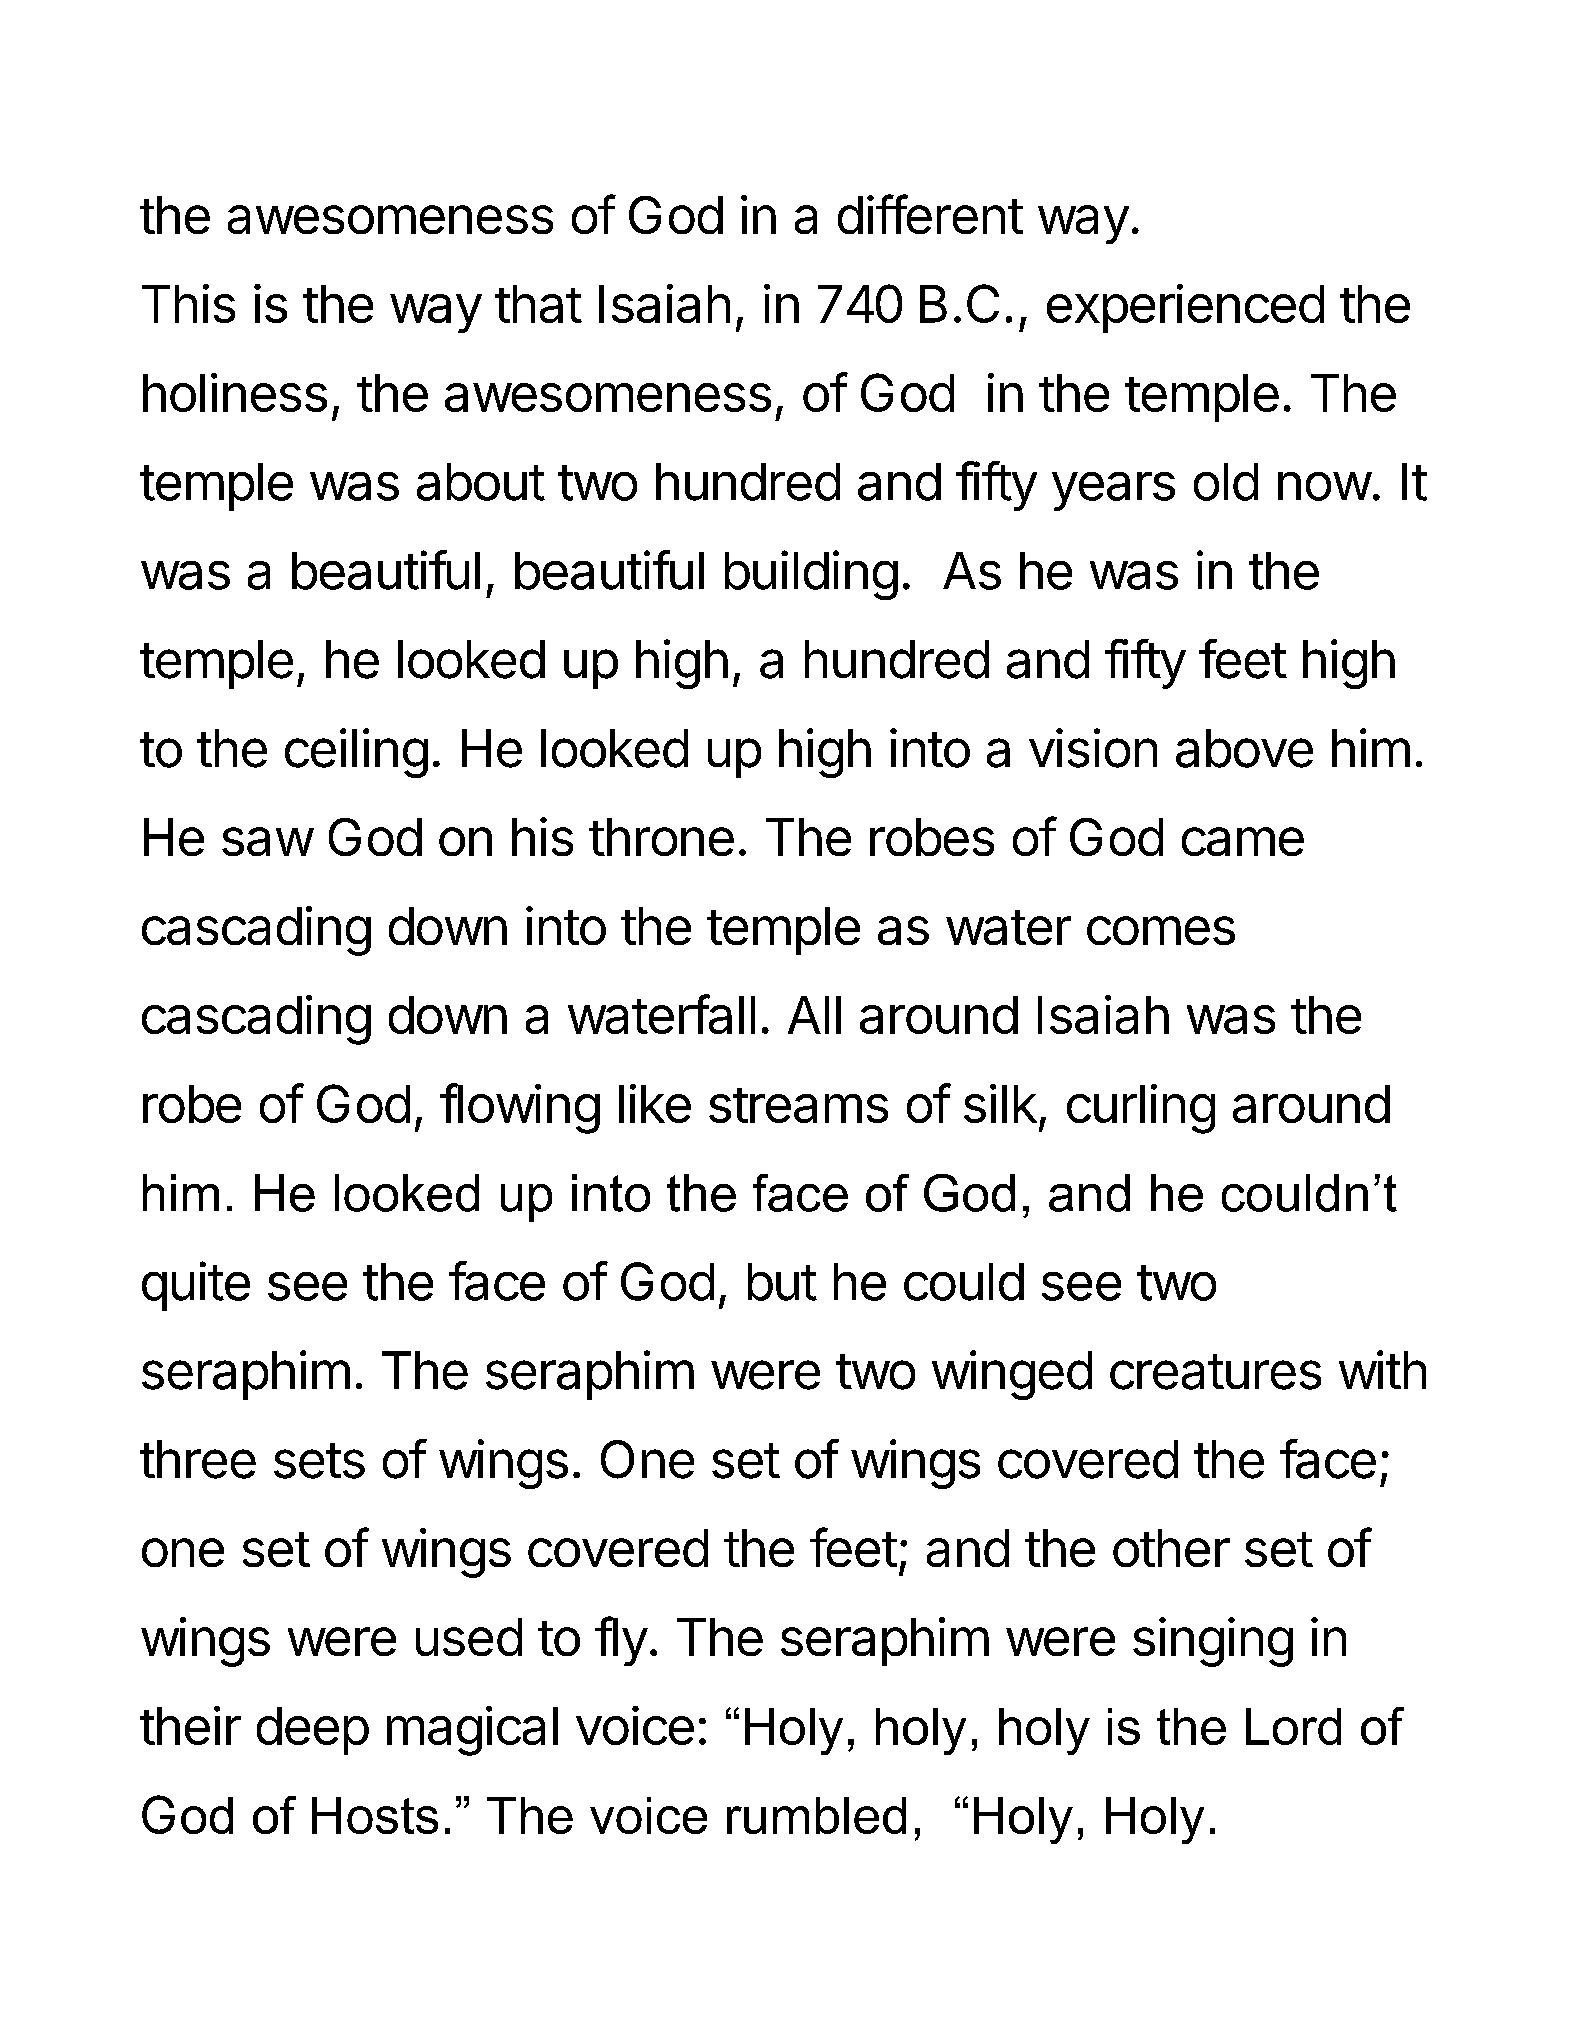 The width and height of the image is (1577, 2040). Describe the element at coordinates (267, 841) in the image. I see `saw` at that location.
